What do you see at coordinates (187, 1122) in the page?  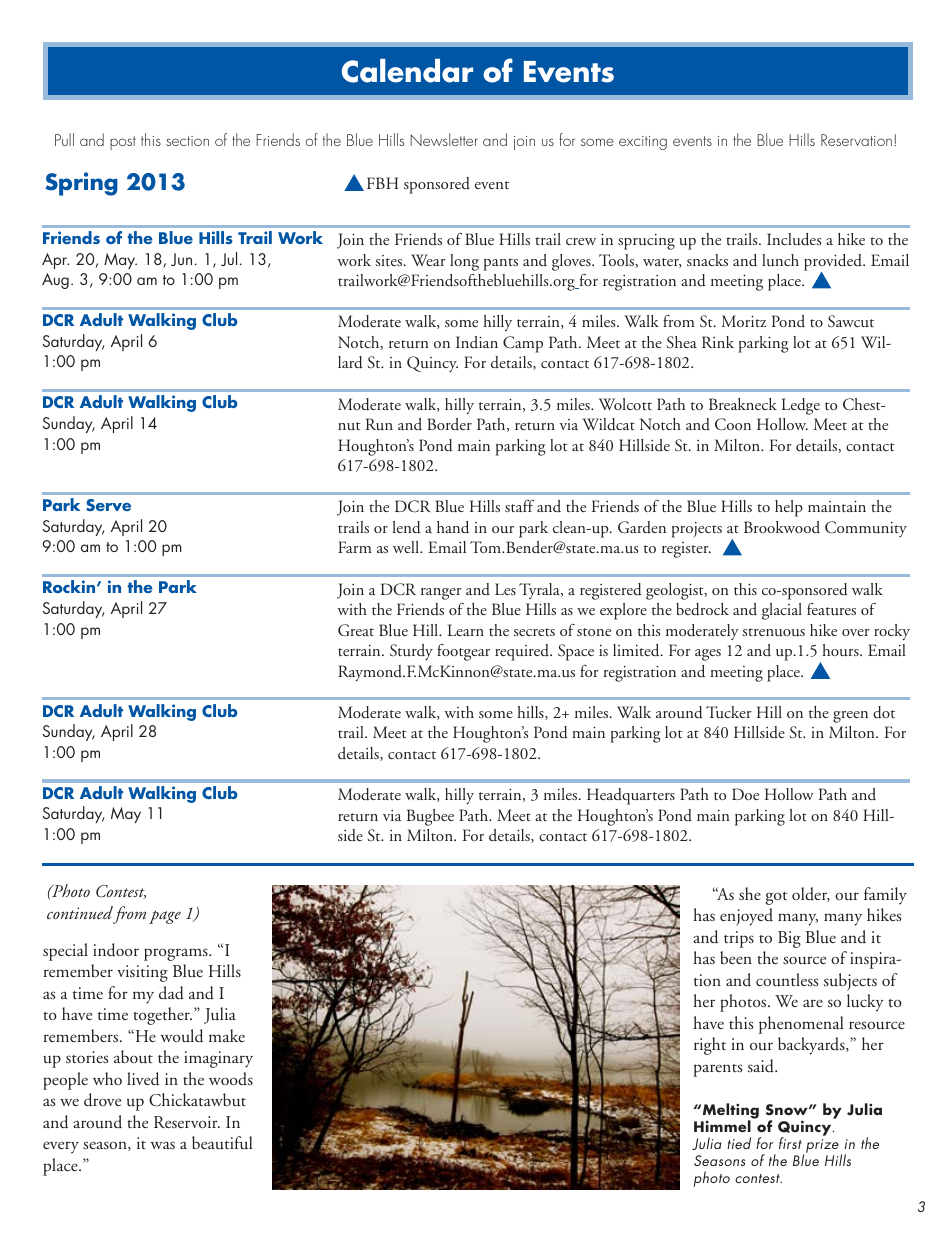 I see `Reservoir` at bounding box center [187, 1122].
